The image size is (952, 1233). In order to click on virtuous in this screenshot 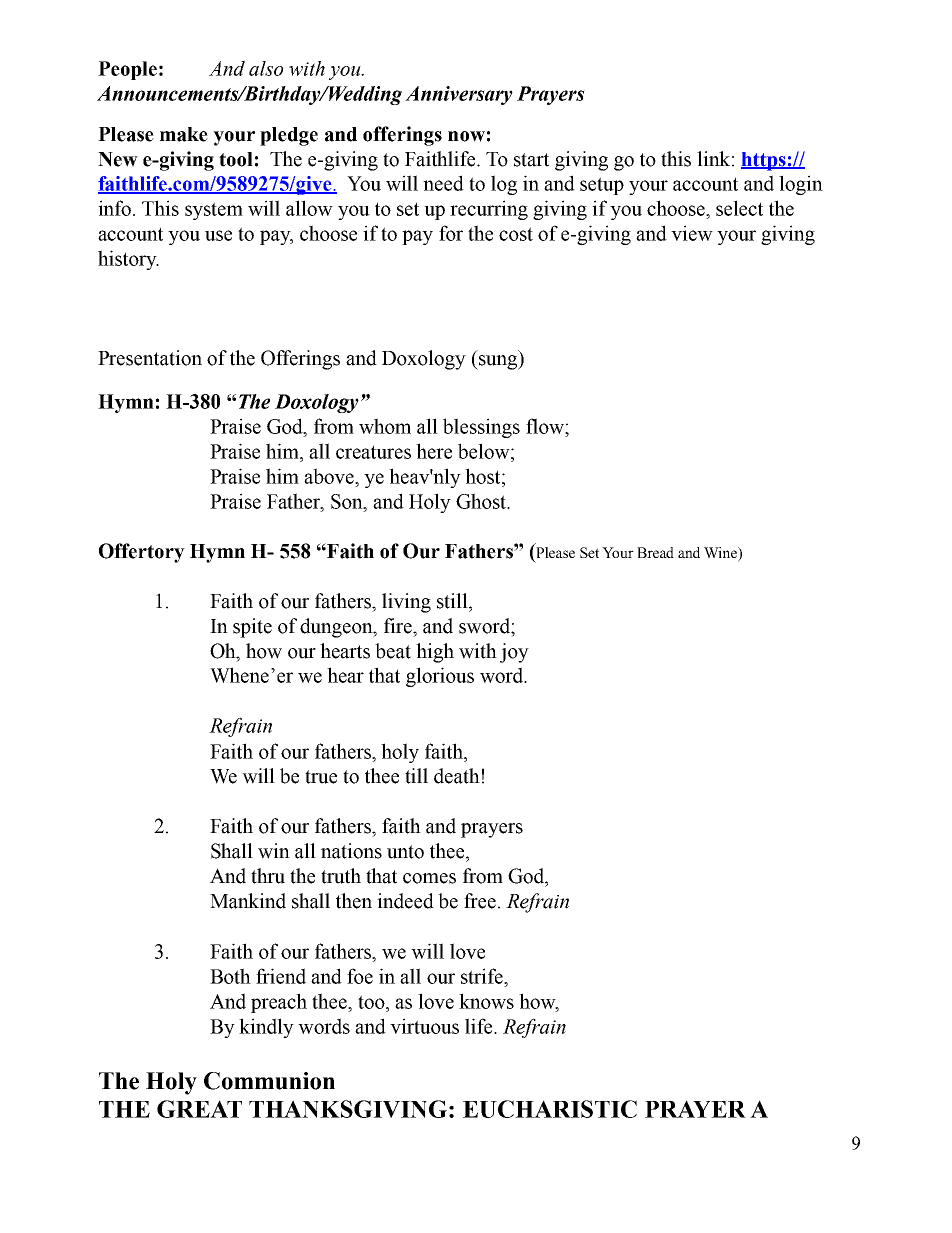, I will do `click(424, 1026)`.
